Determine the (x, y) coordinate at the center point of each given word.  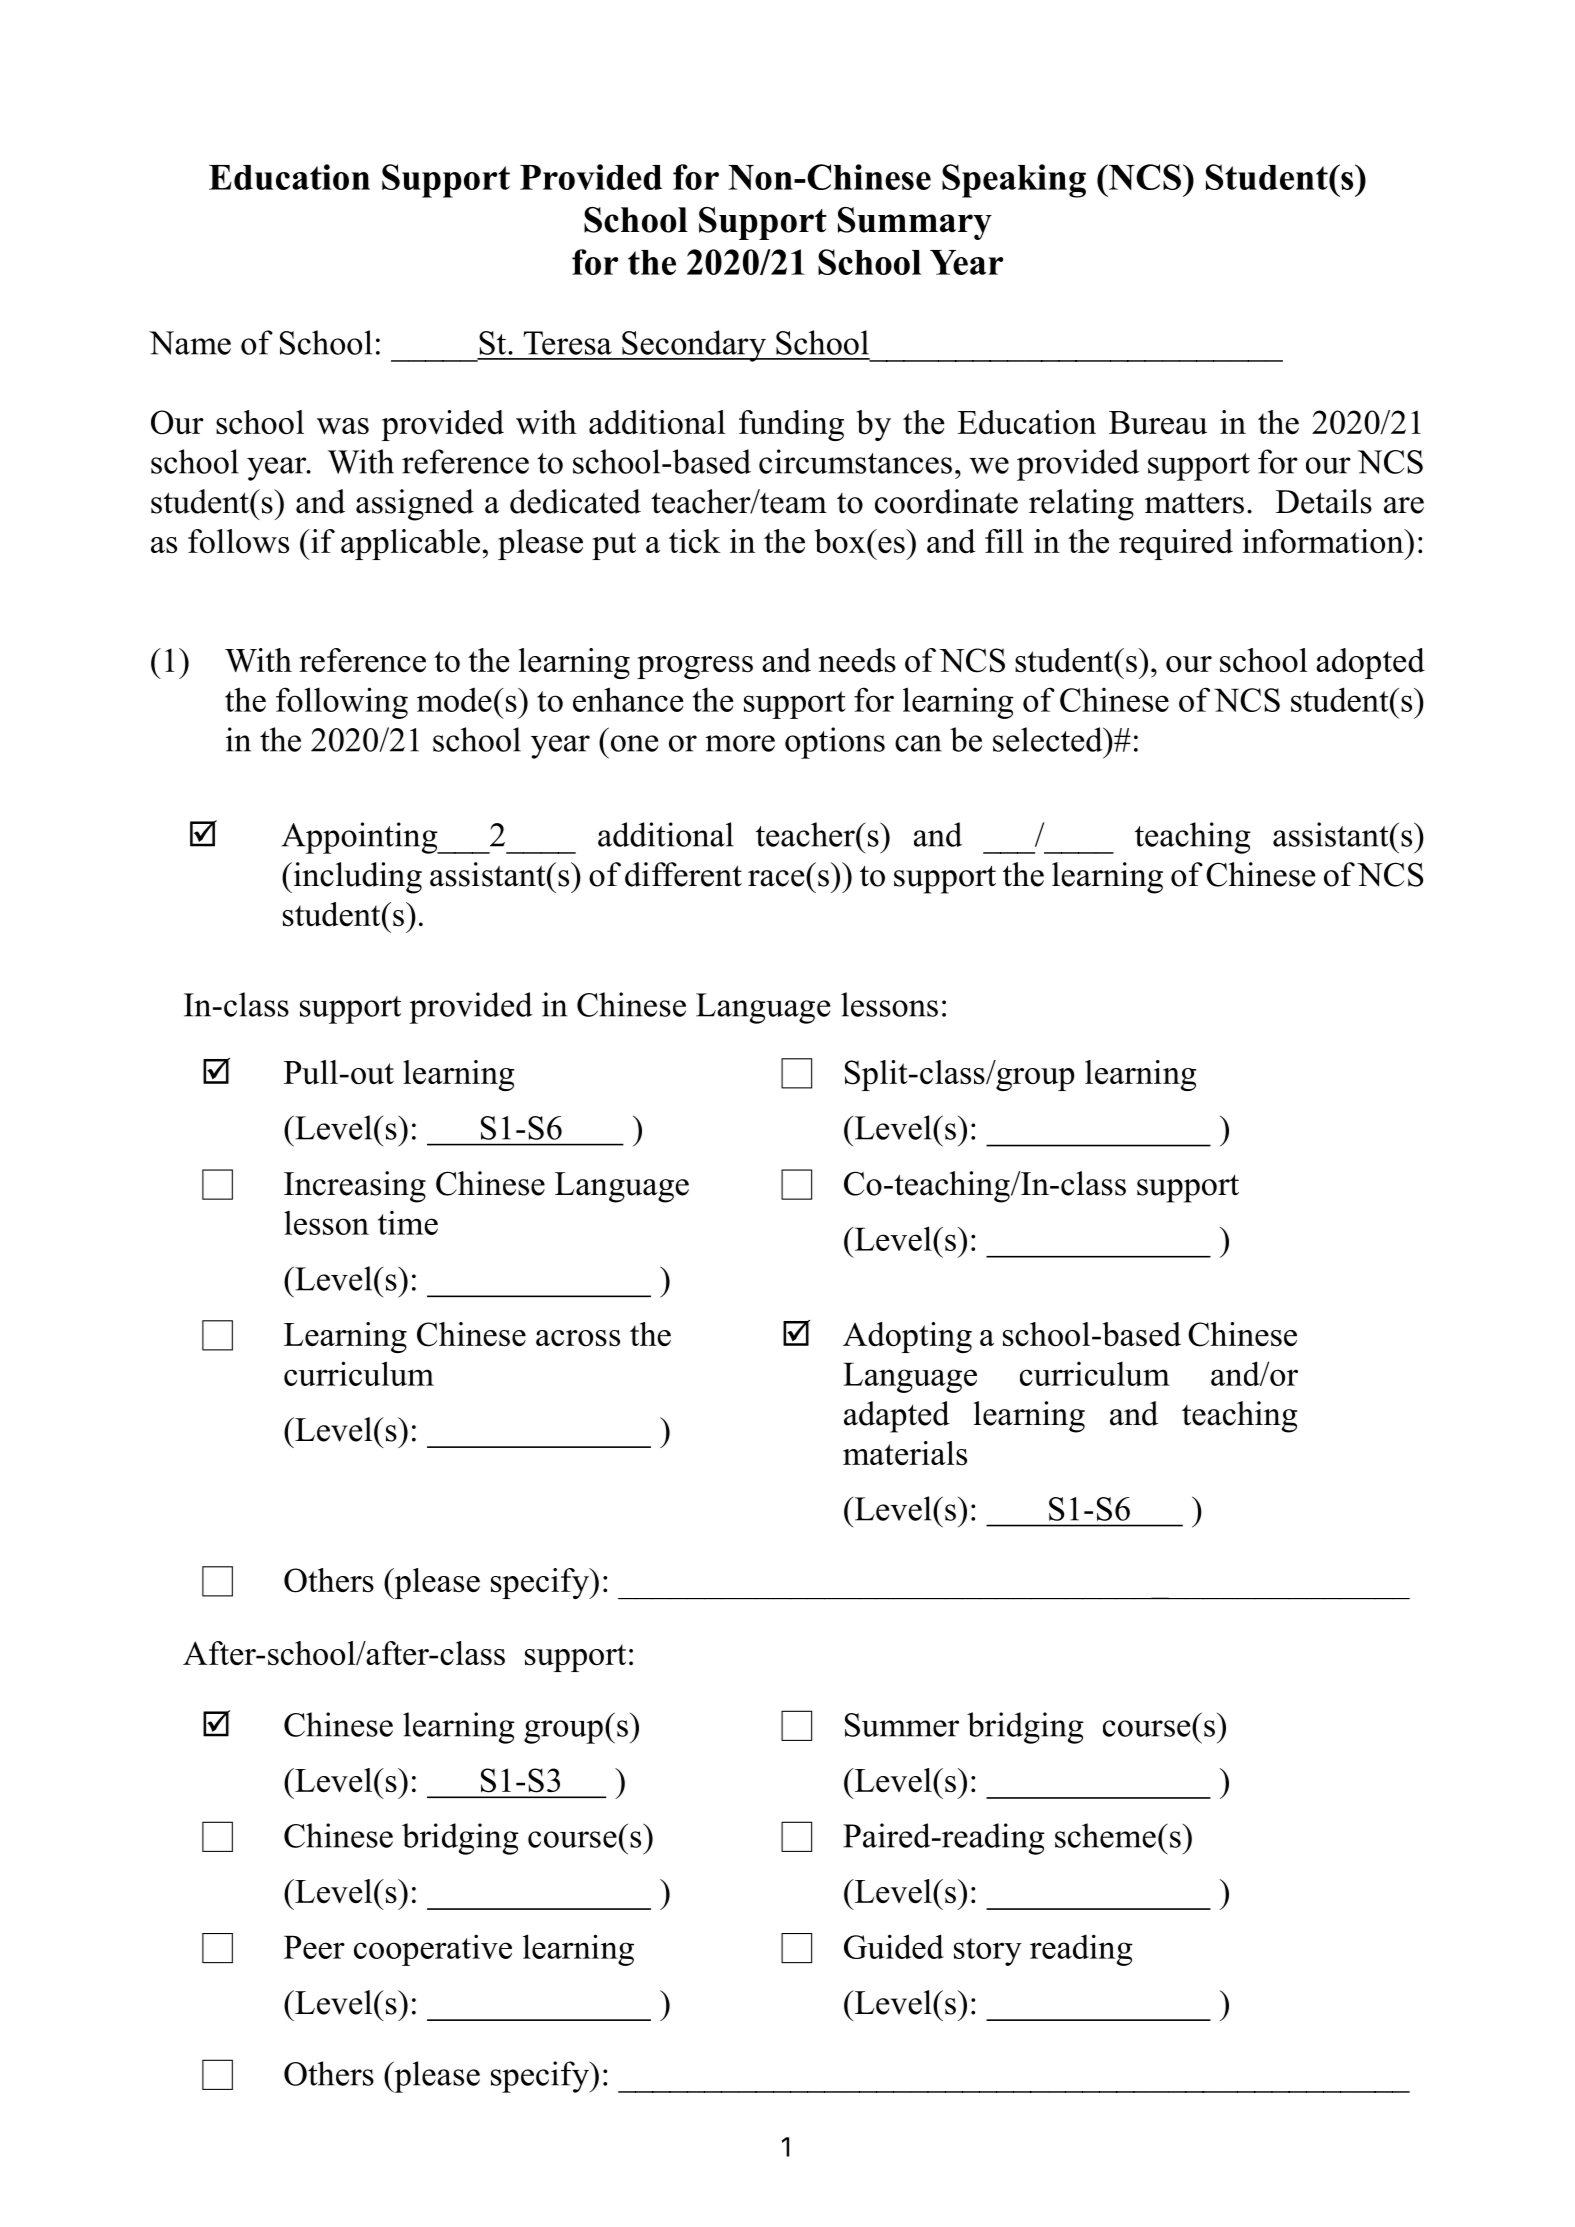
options (835, 743)
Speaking (1014, 181)
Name (190, 343)
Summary (915, 223)
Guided (894, 1946)
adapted (897, 1417)
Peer (314, 1947)
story (988, 1952)
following (342, 703)
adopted (1370, 663)
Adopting (907, 1337)
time (408, 1223)
